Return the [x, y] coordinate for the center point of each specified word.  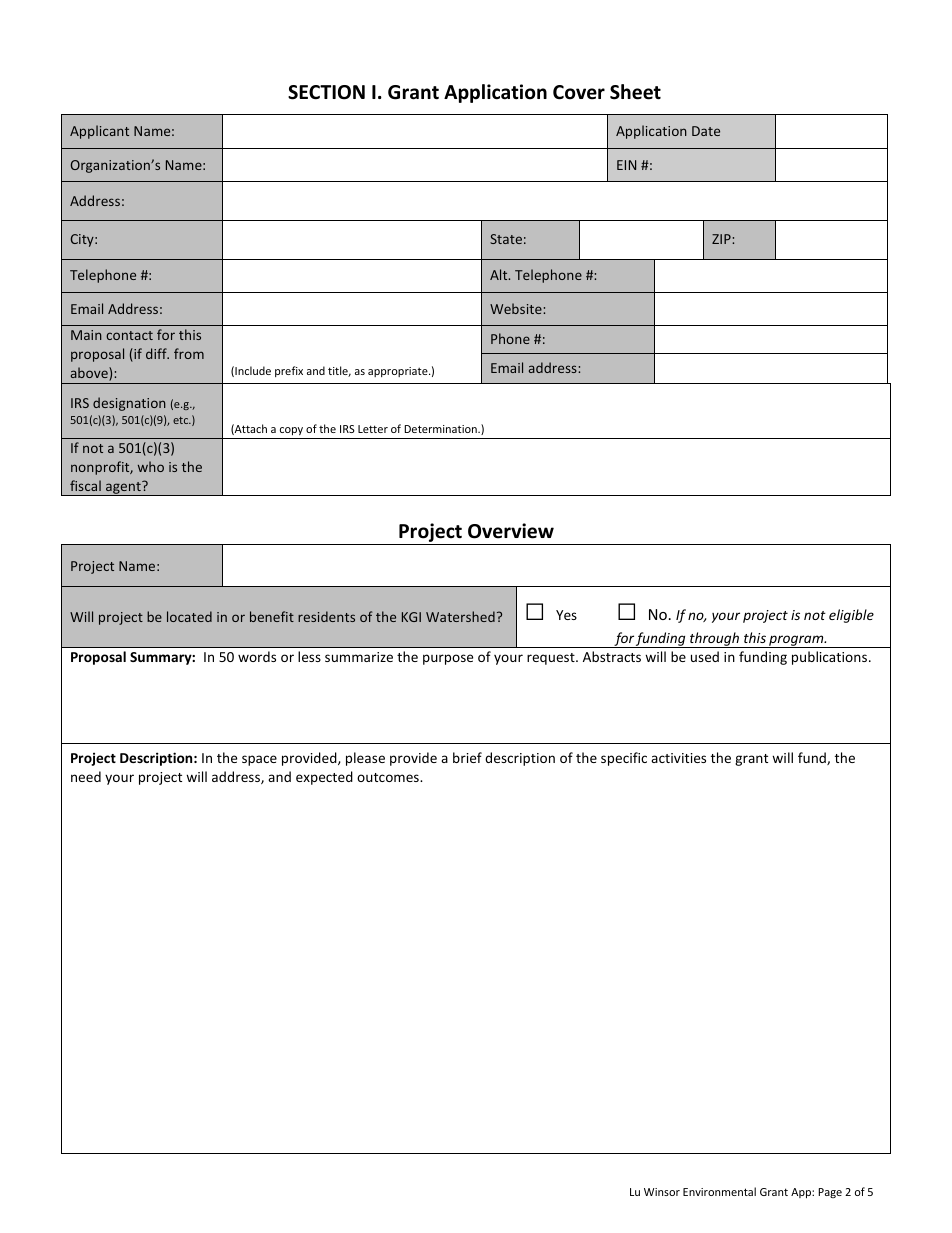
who [151, 466]
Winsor [662, 1192]
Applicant [99, 132]
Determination [441, 429]
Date [706, 131]
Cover [579, 92]
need [86, 776]
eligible [851, 616]
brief [467, 757]
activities [678, 758]
